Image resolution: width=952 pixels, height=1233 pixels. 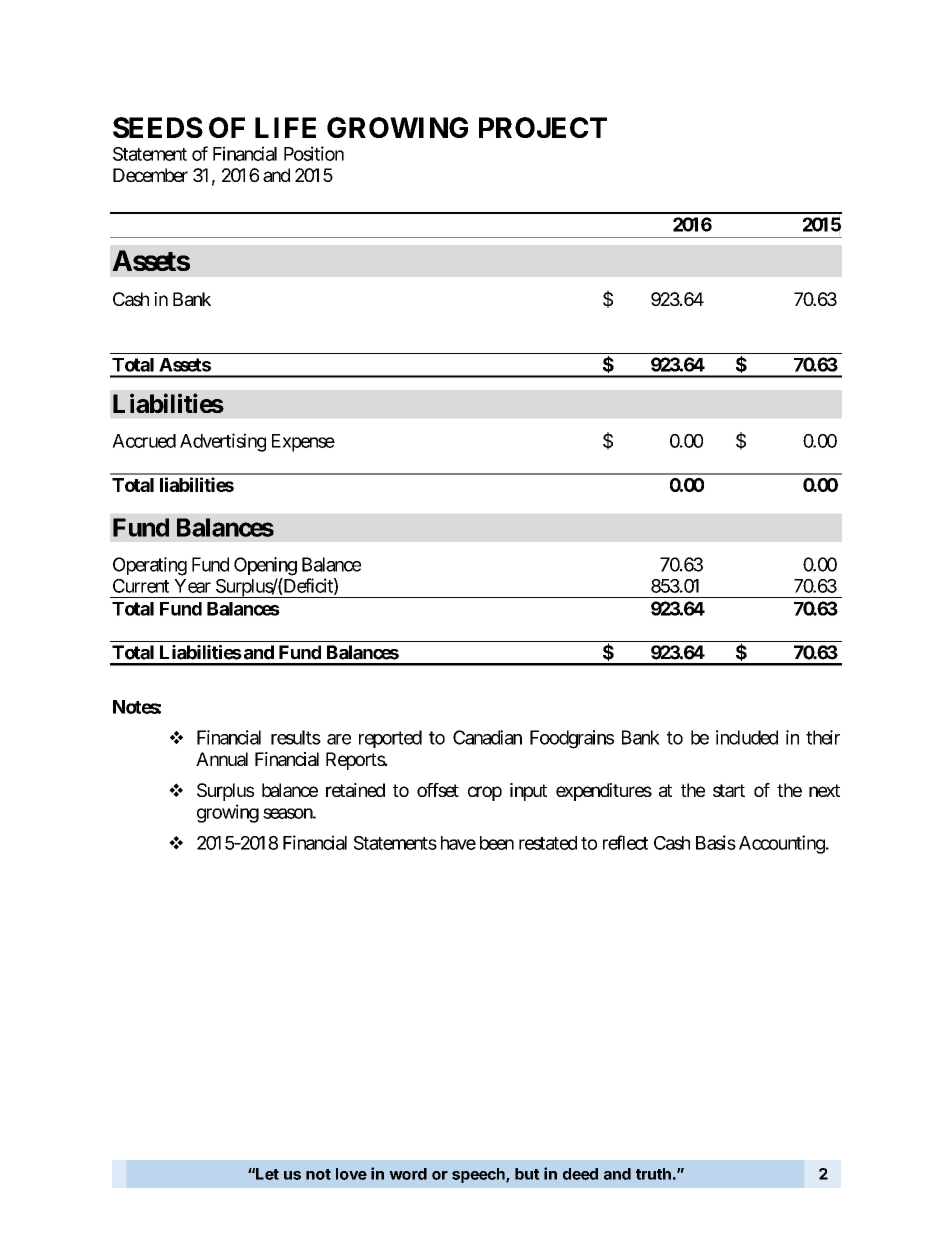 I want to click on start, so click(x=729, y=790).
